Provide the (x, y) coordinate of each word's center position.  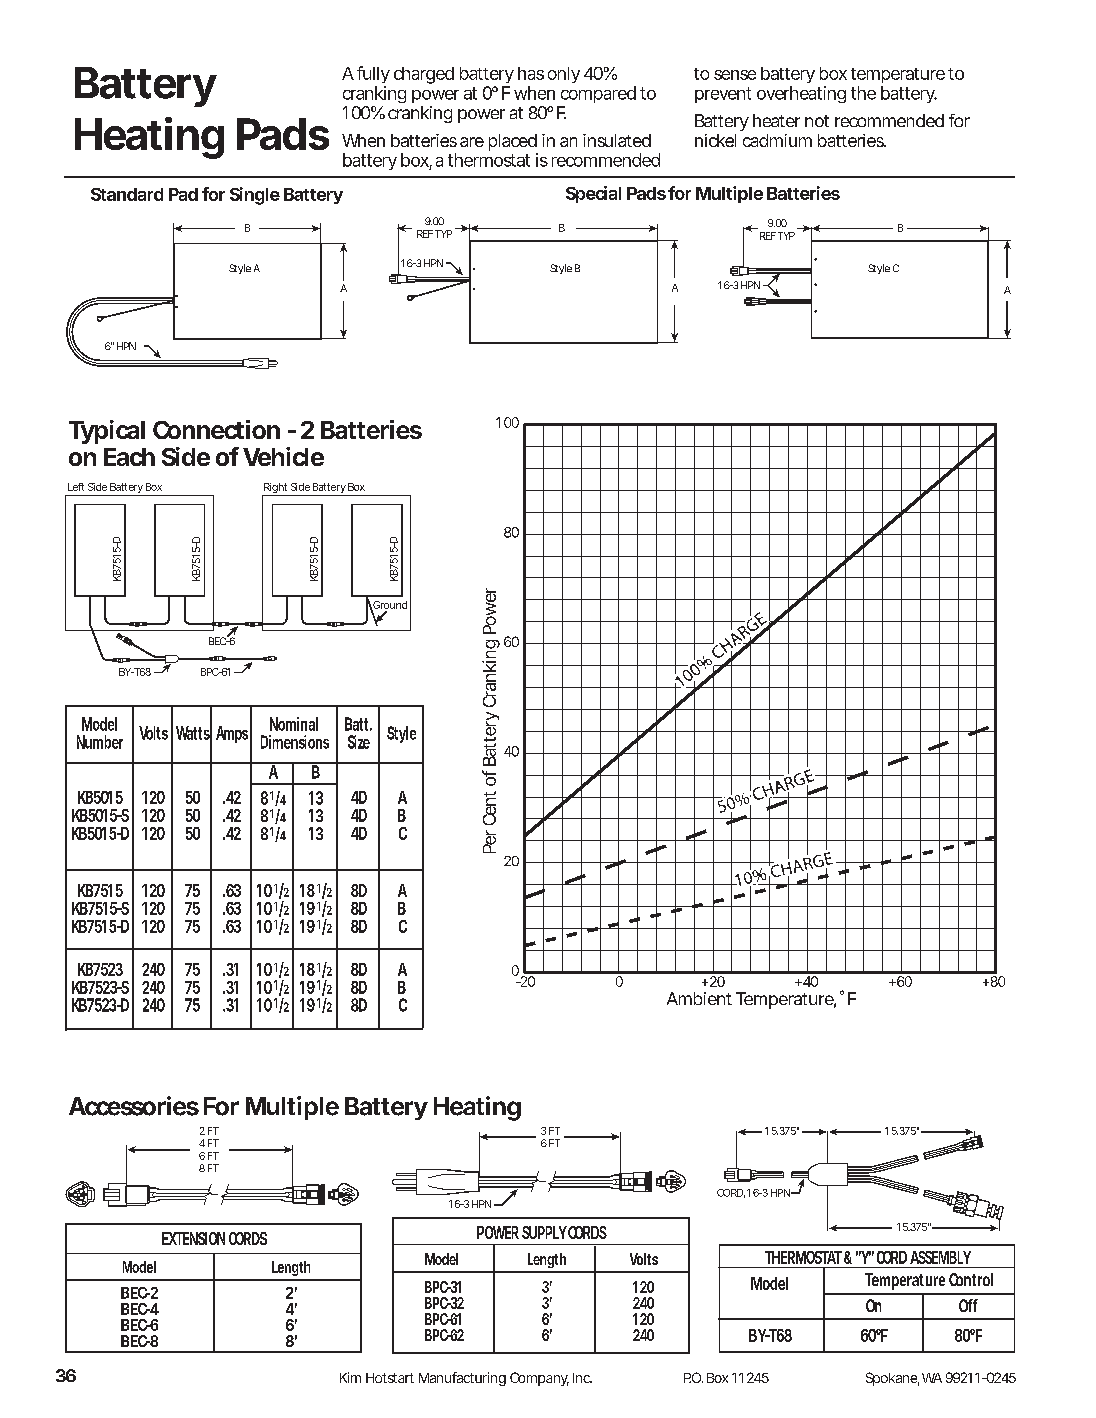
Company (539, 1379)
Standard (127, 194)
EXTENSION (193, 1238)
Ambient (699, 998)
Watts (194, 733)
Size (359, 742)
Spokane (892, 1379)
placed (513, 142)
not (817, 121)
